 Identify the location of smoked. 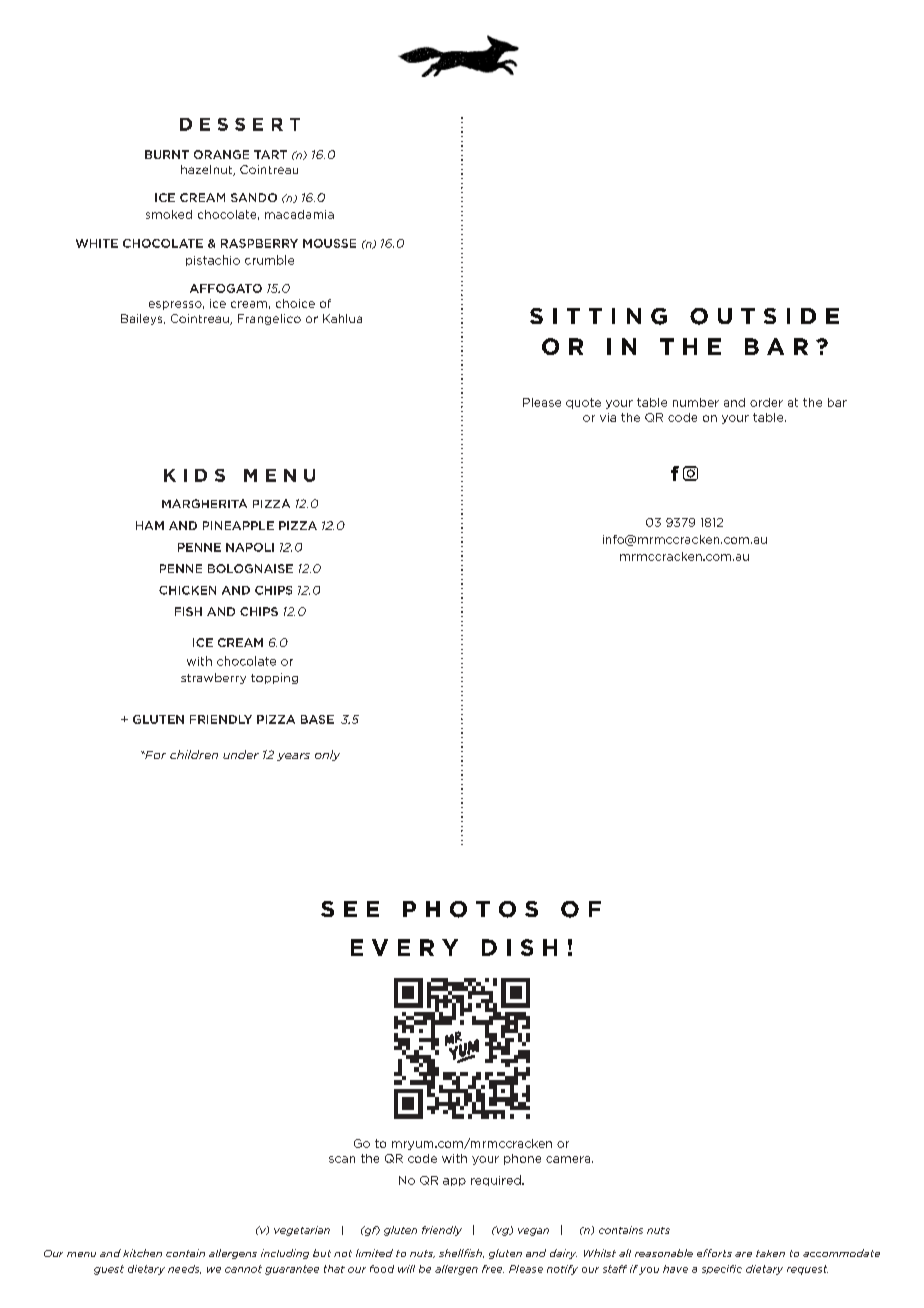
(169, 214).
